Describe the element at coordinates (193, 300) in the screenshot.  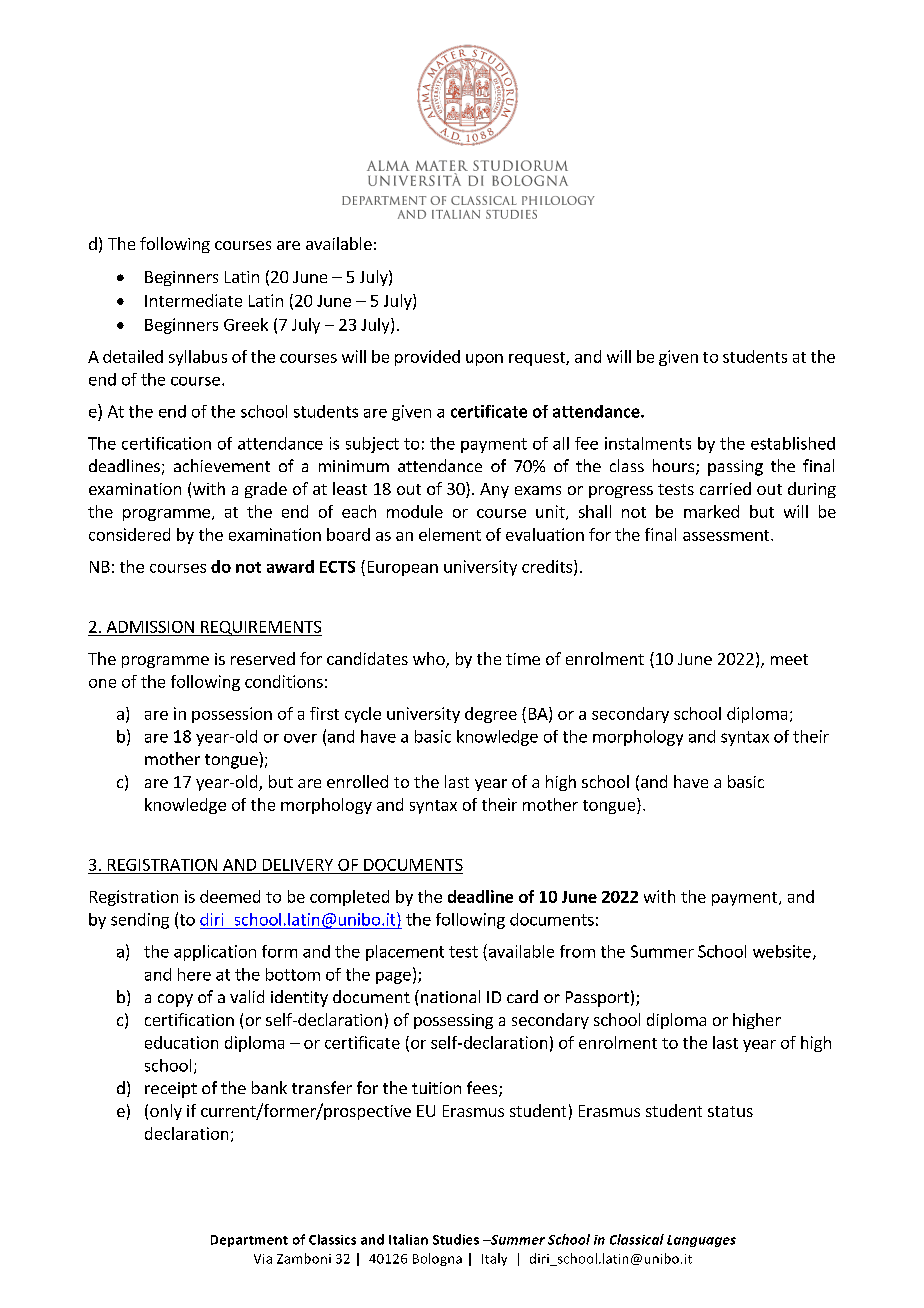
I see `Intermediate` at that location.
